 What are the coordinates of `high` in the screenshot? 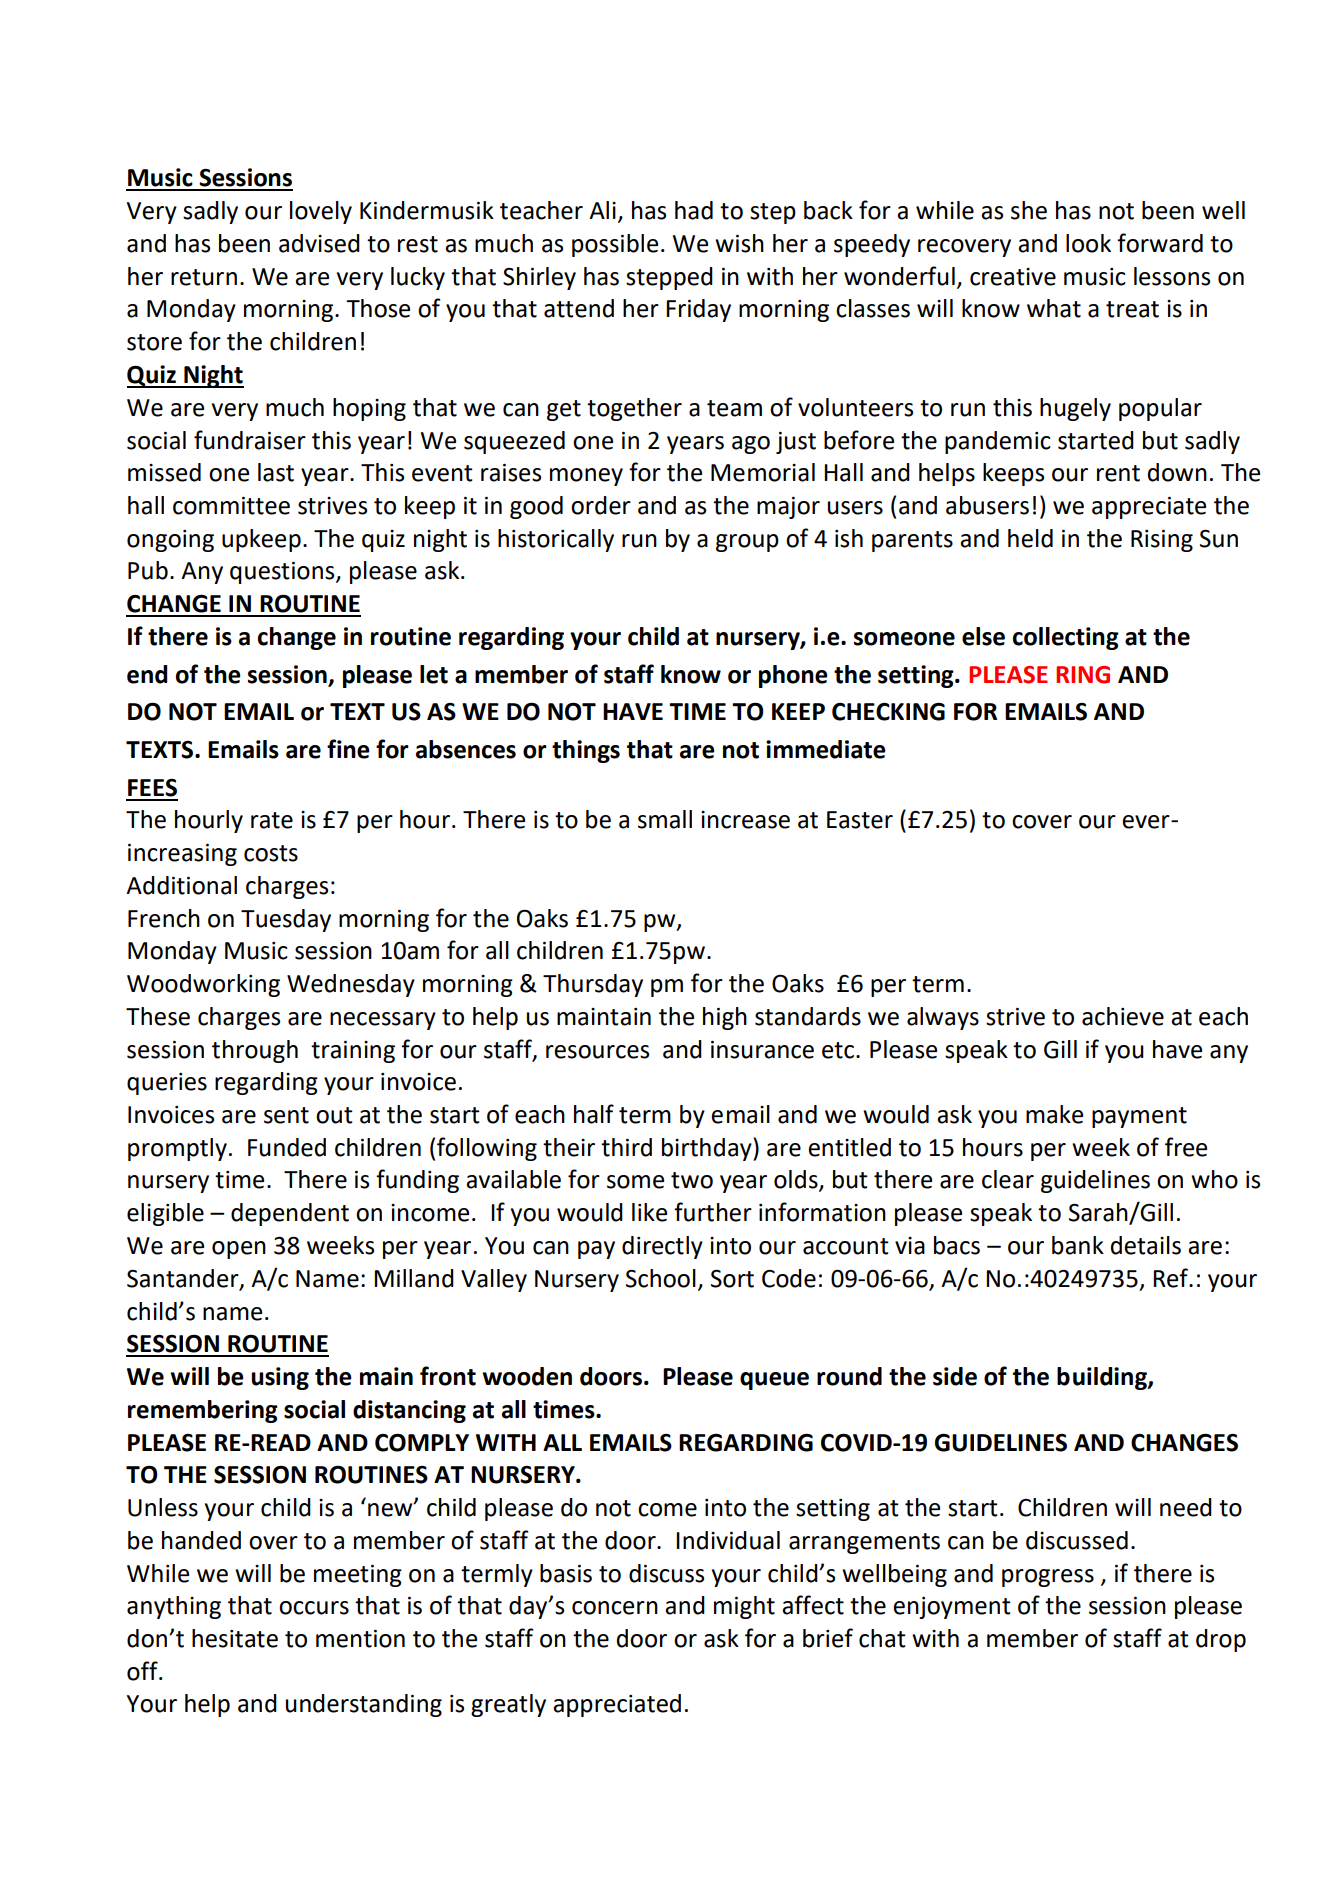 It's located at (725, 1018).
